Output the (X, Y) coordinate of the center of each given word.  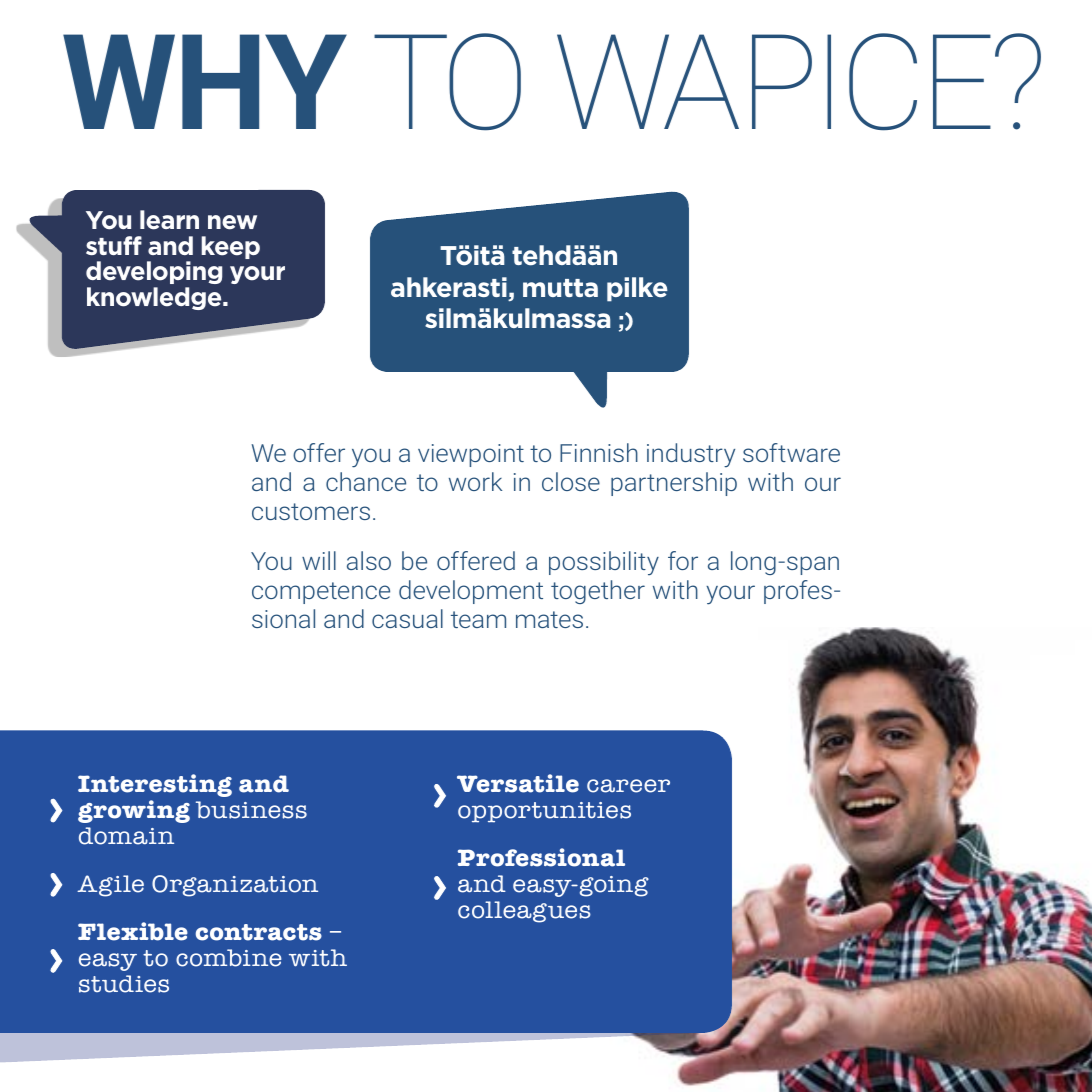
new (232, 222)
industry (691, 455)
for (683, 560)
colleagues (524, 912)
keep (230, 247)
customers (311, 511)
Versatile (518, 783)
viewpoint (471, 455)
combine (228, 958)
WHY (205, 81)
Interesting (155, 785)
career (628, 786)
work (475, 481)
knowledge (155, 298)
